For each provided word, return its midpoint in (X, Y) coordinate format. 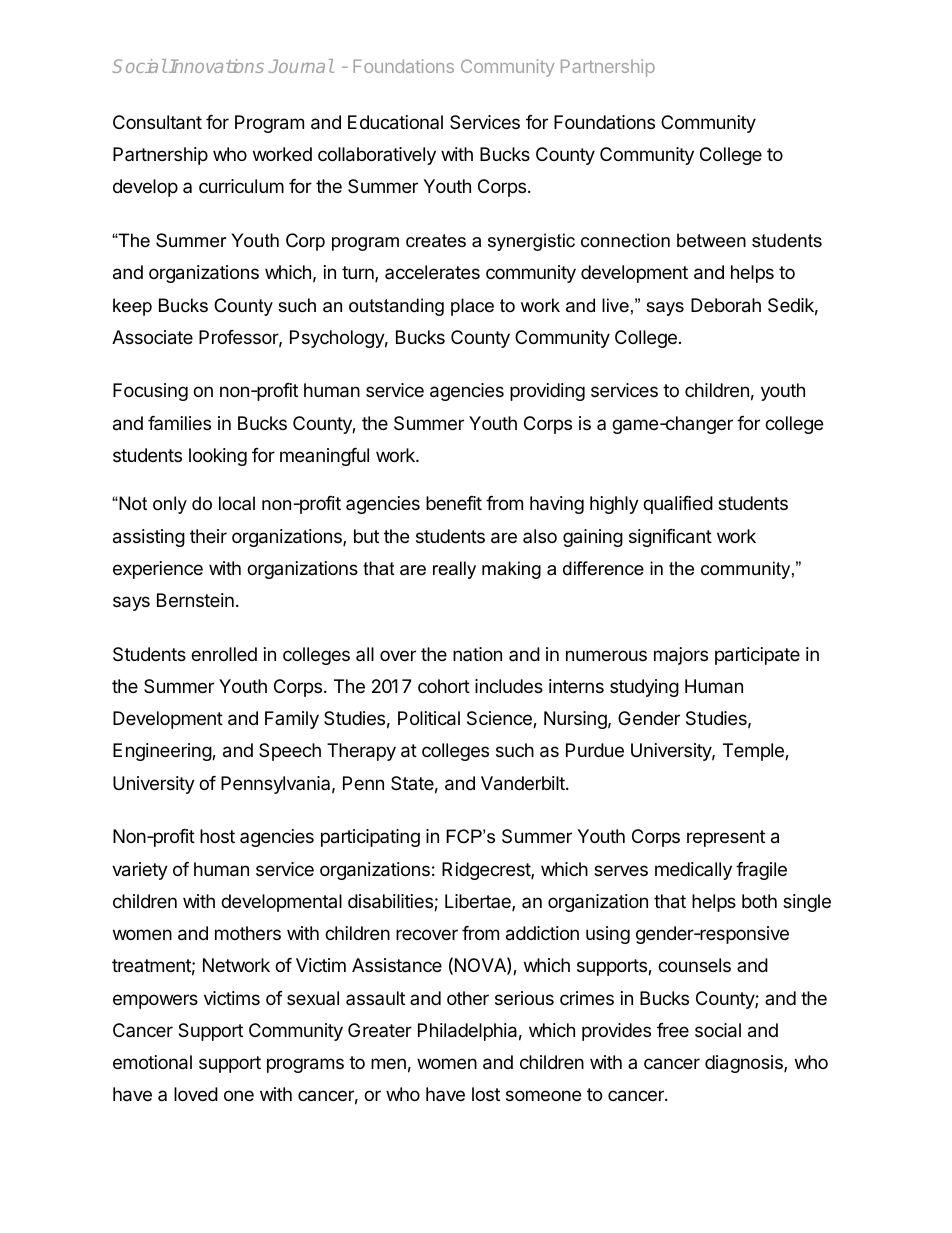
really (454, 570)
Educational (395, 122)
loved (196, 1094)
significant (670, 538)
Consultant (157, 122)
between (711, 240)
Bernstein (195, 600)
